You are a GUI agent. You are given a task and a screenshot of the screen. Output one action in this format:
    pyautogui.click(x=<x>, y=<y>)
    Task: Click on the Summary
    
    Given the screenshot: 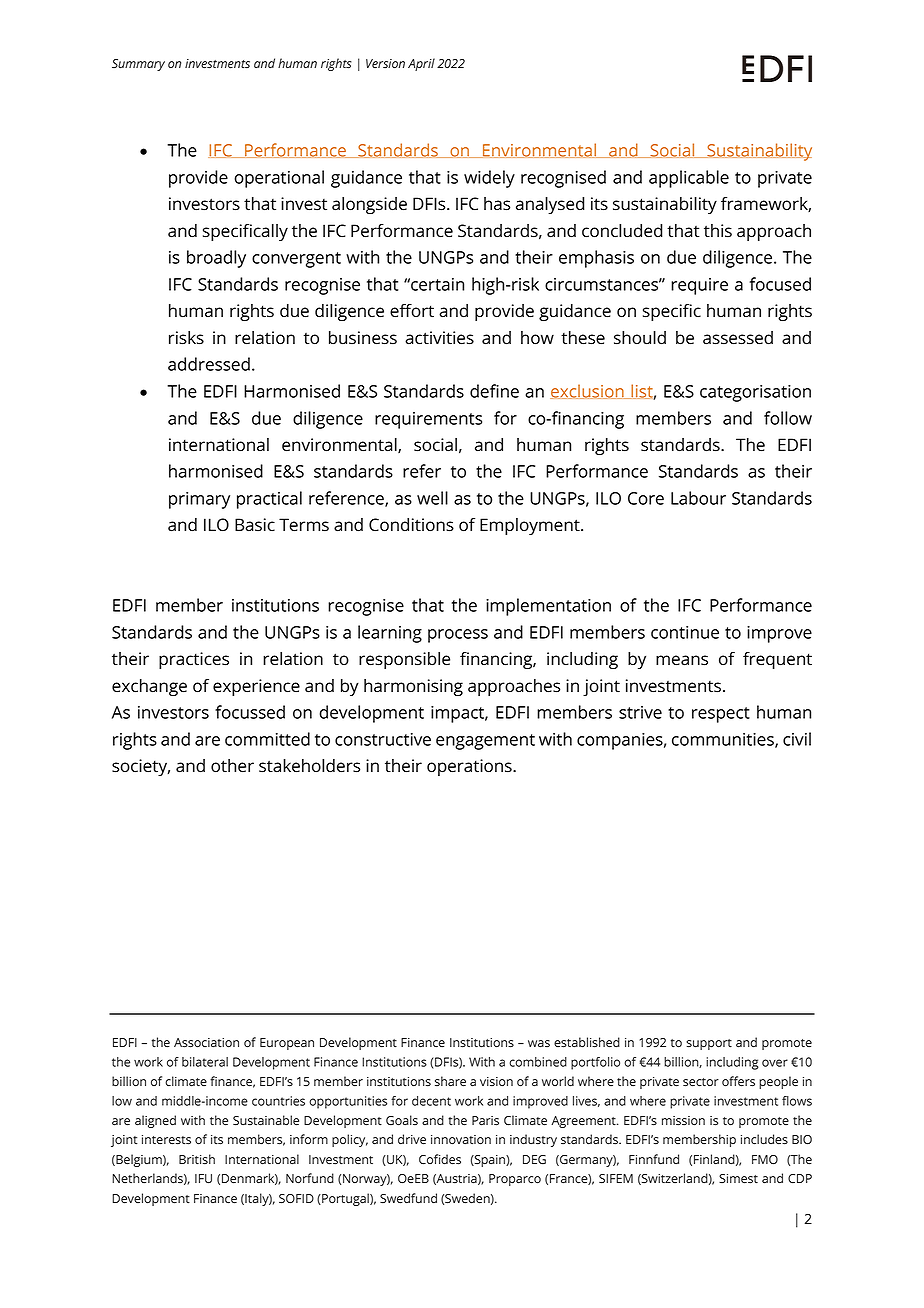 What is the action you would take?
    pyautogui.click(x=138, y=65)
